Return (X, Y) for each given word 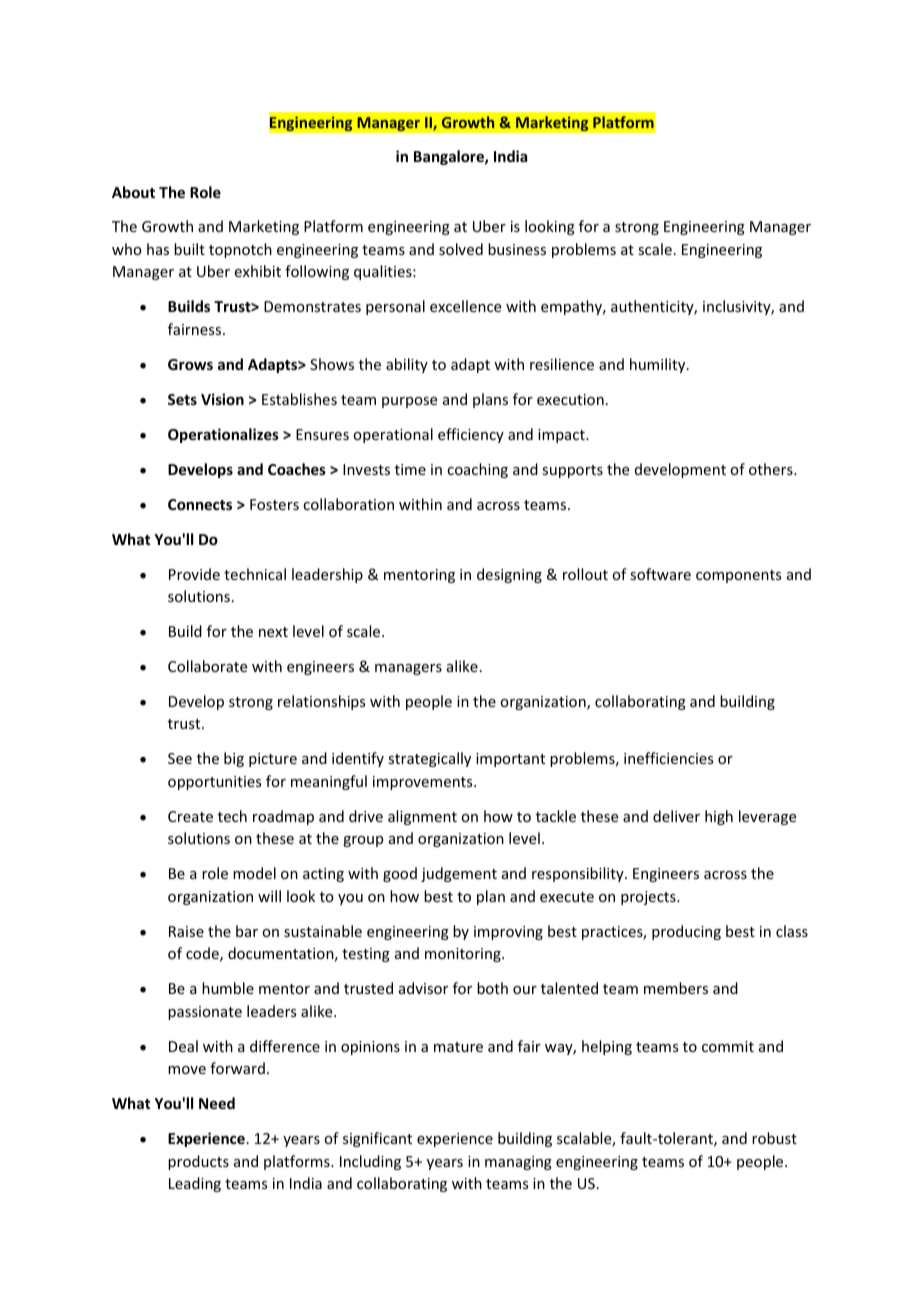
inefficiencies (668, 758)
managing (518, 1163)
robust (774, 1138)
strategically (429, 759)
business (517, 249)
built (189, 249)
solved (461, 249)
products (198, 1162)
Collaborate (207, 666)
